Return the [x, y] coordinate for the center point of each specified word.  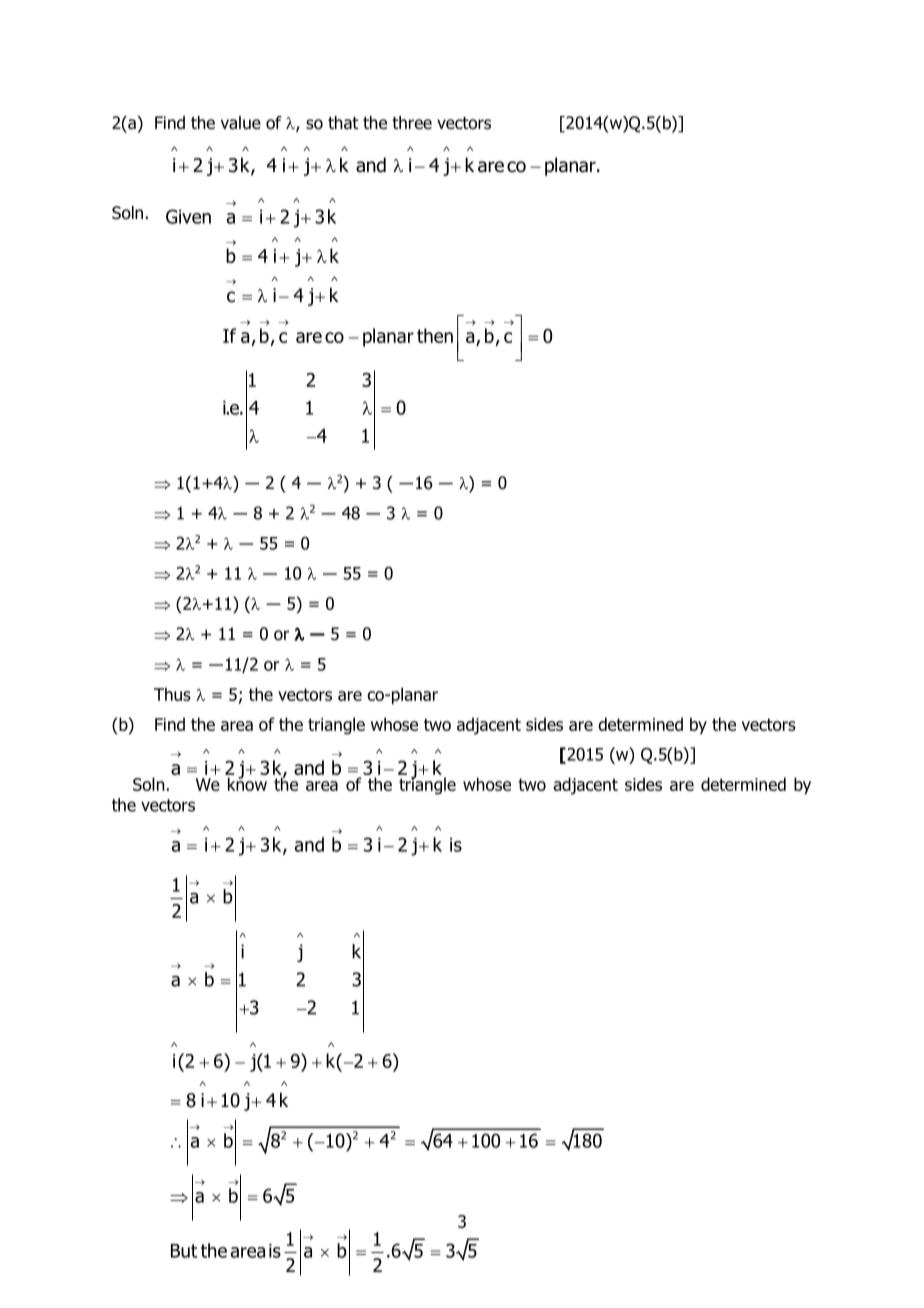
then [435, 335]
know [247, 783]
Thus [172, 694]
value [241, 123]
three [412, 123]
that [343, 123]
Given [188, 216]
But [184, 1251]
